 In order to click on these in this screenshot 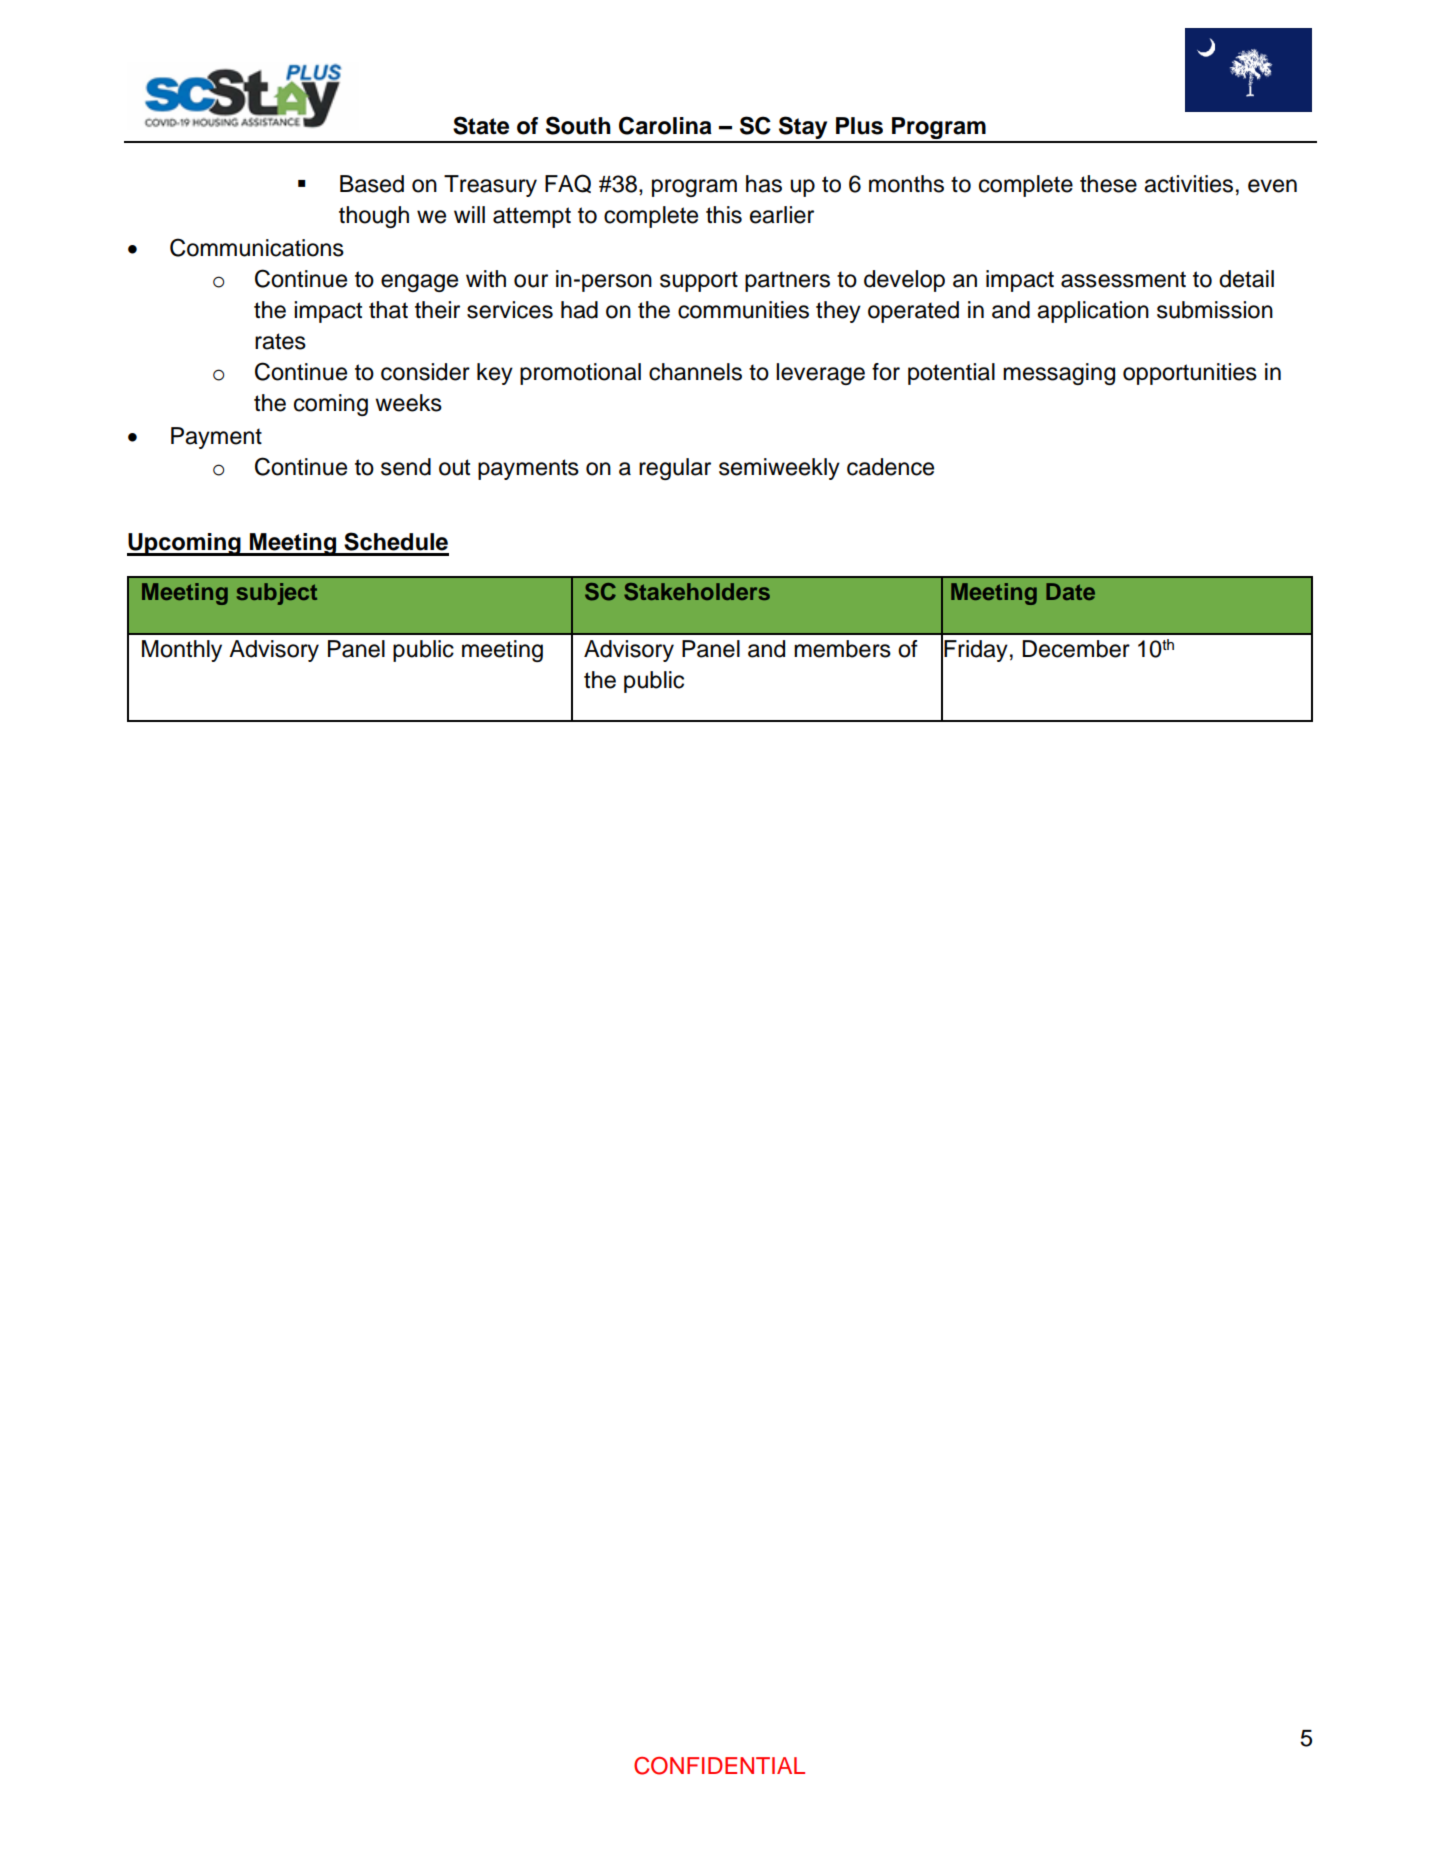, I will do `click(1108, 184)`.
